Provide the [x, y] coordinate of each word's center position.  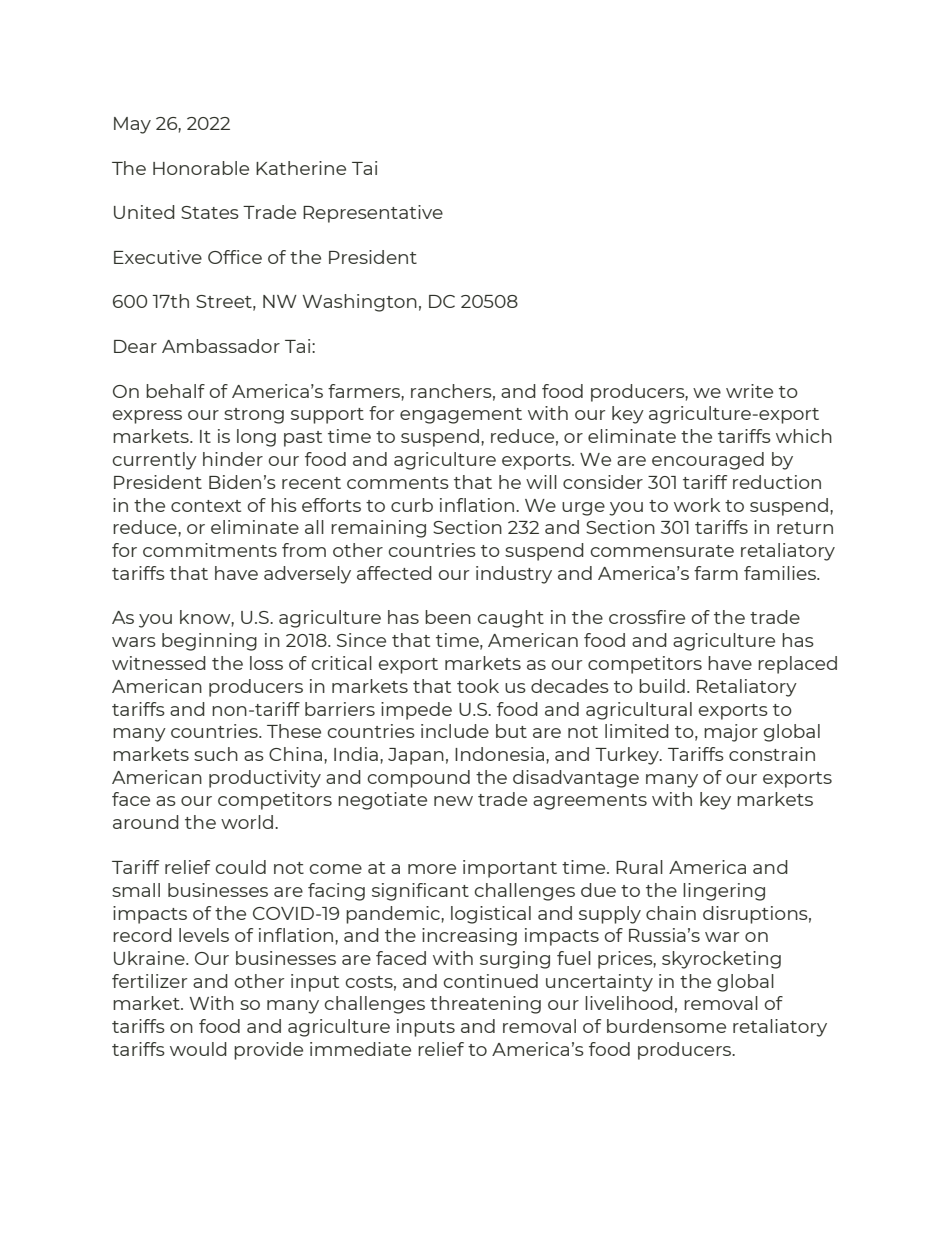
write [749, 391]
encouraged [708, 461]
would [198, 1049]
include [455, 731]
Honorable [201, 168]
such [216, 754]
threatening [485, 1005]
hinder [233, 459]
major [731, 733]
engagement [461, 416]
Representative [373, 214]
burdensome [666, 1026]
